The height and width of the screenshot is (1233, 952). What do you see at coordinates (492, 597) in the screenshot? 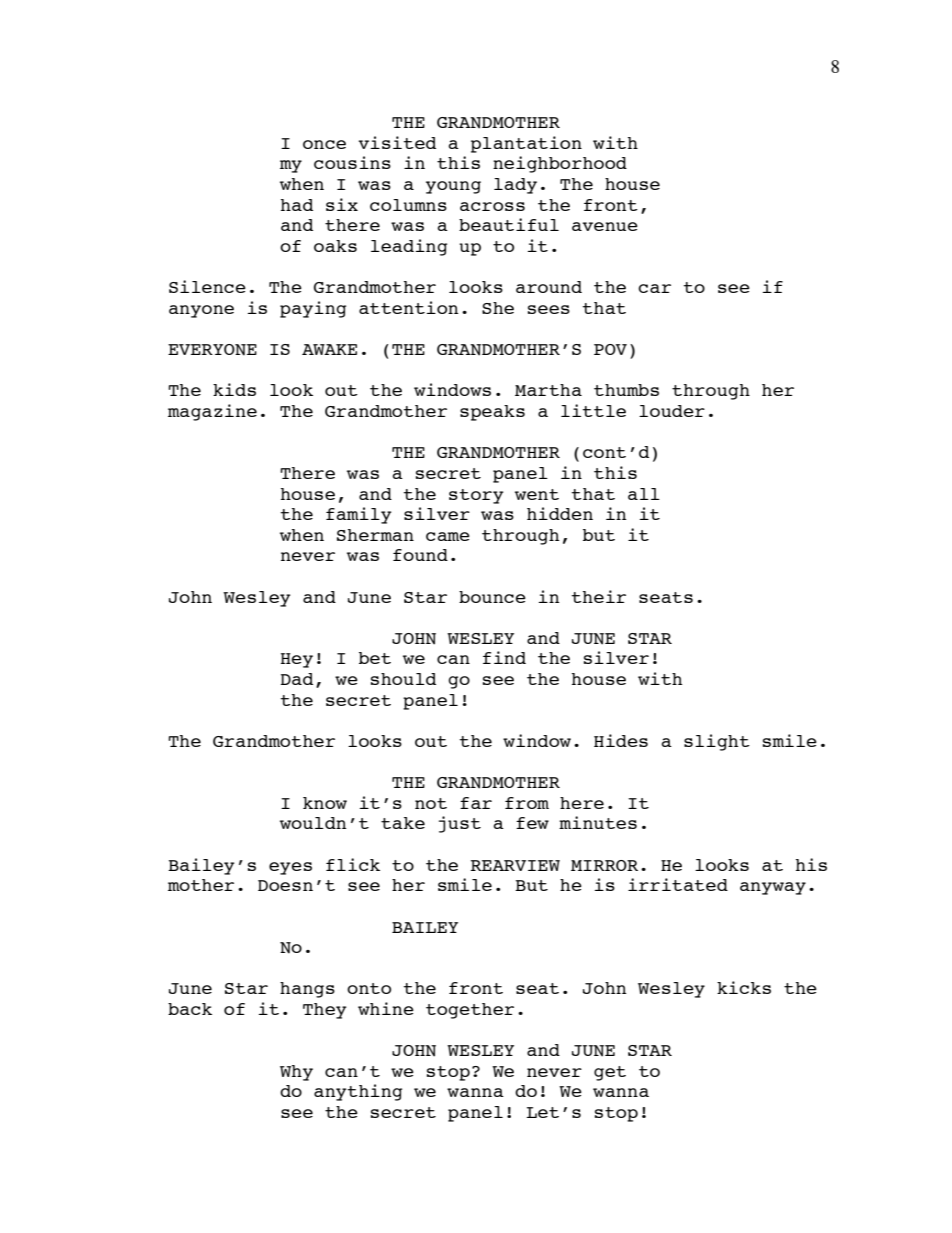
I see `bounce` at bounding box center [492, 597].
